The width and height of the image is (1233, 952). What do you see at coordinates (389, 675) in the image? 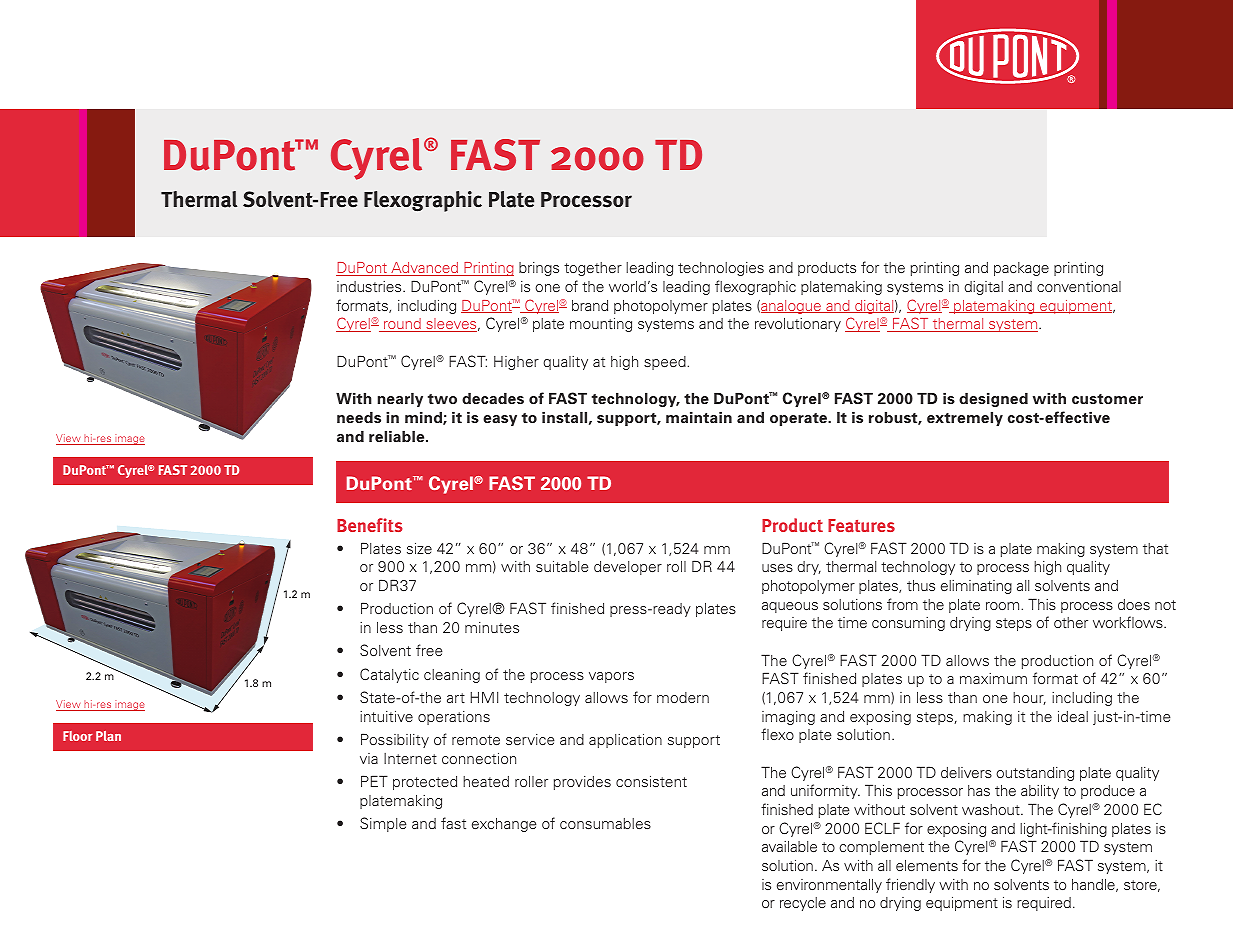
I see `Catalytic` at bounding box center [389, 675].
